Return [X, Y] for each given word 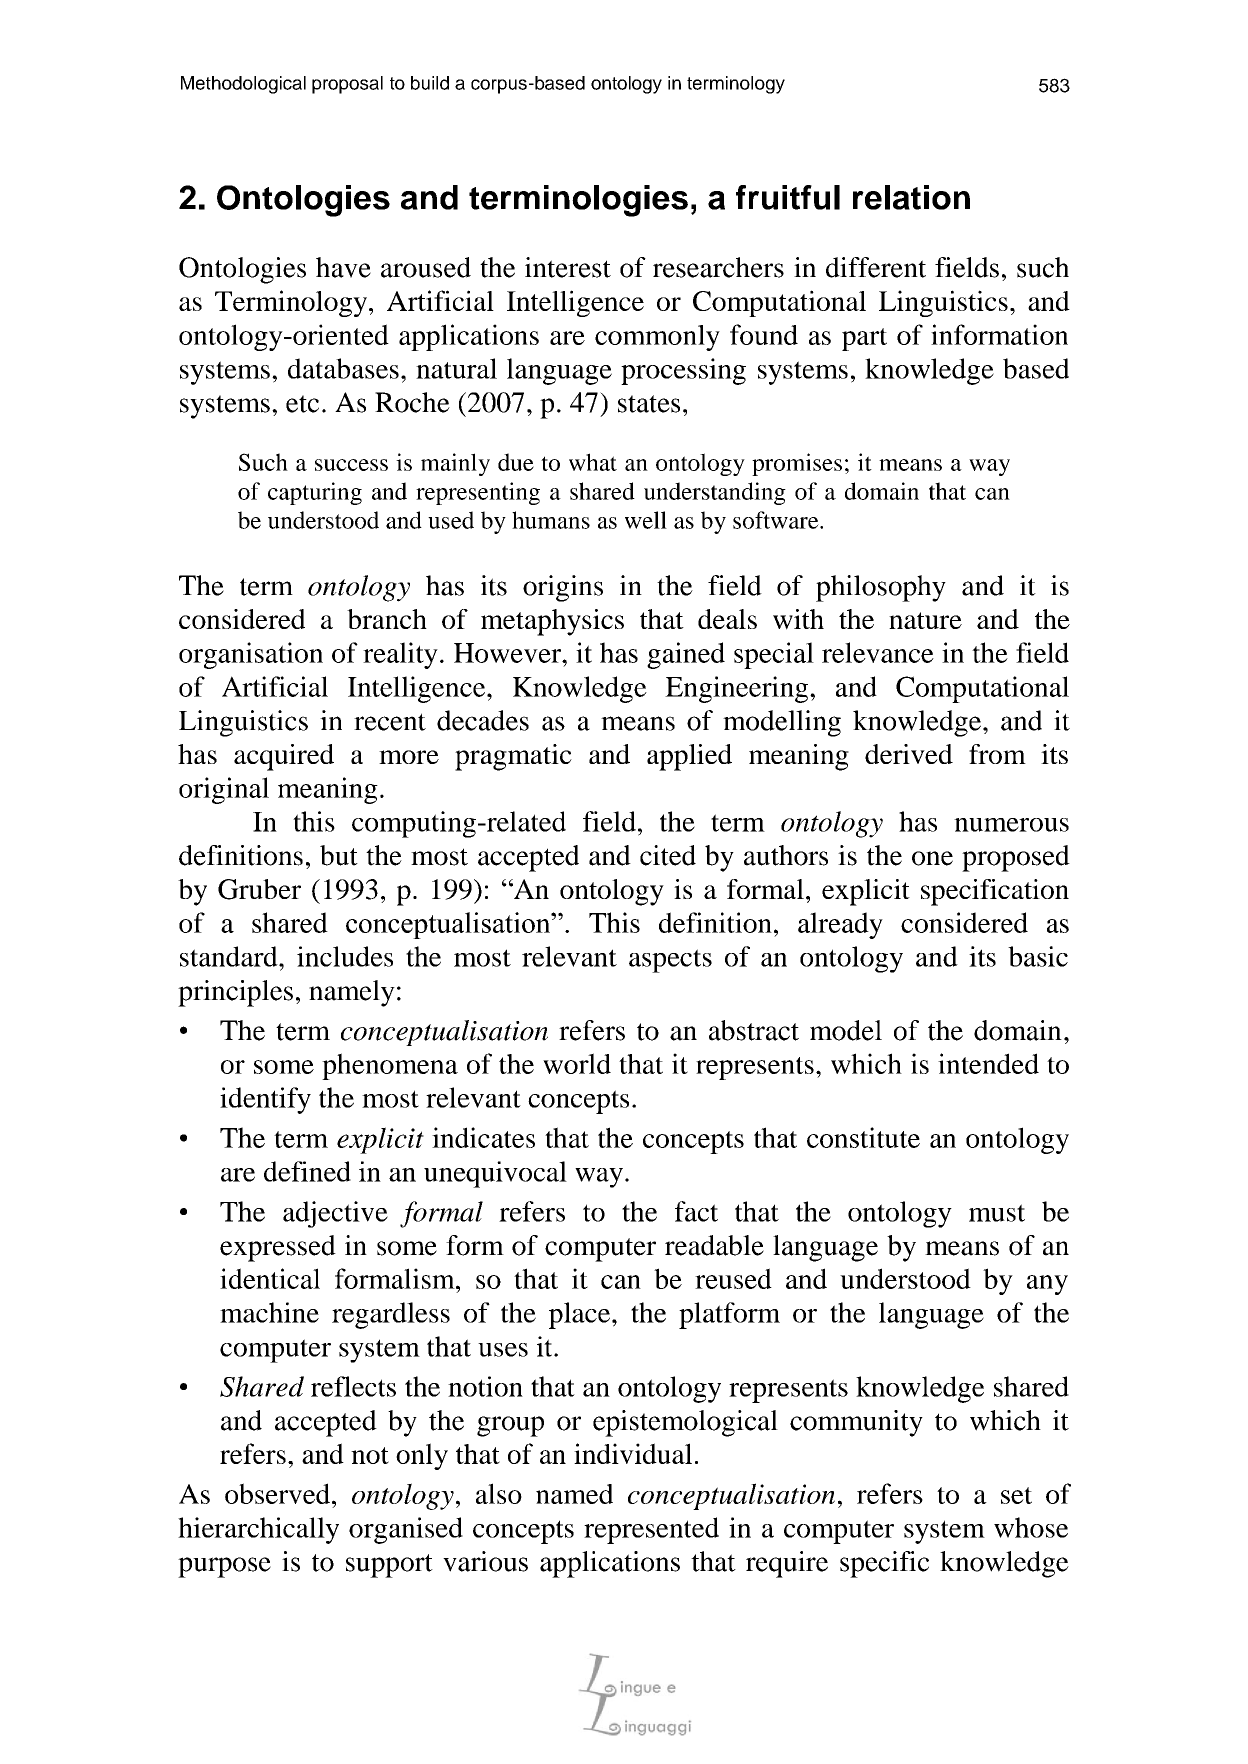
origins [563, 588]
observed [279, 1493]
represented [651, 1530]
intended [988, 1063]
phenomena [390, 1066]
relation [911, 197]
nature [925, 620]
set [1016, 1495]
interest [568, 267]
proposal [347, 85]
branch [387, 619]
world [577, 1063]
